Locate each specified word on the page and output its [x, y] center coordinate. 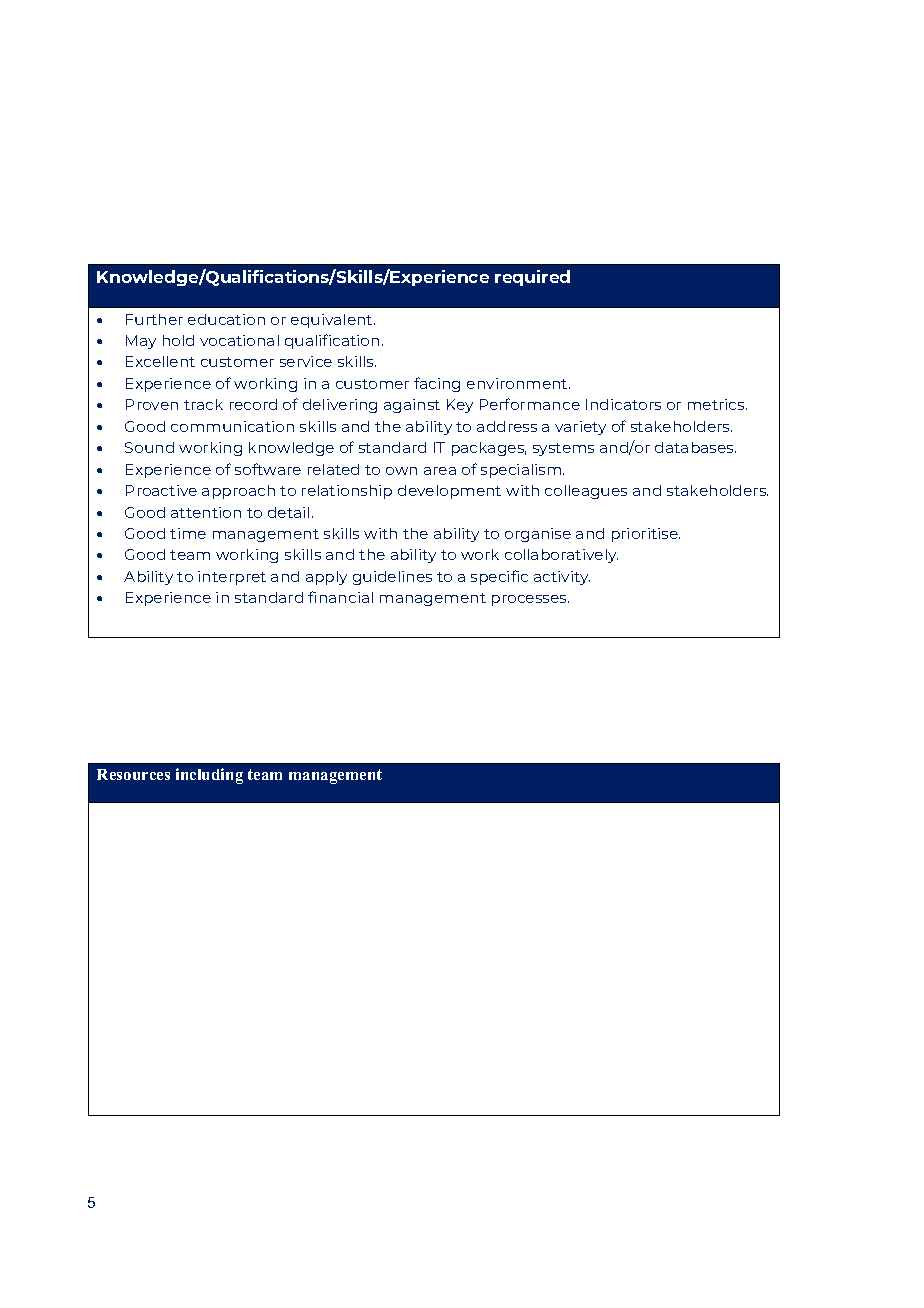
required [532, 278]
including [209, 776]
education [226, 319]
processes [530, 600]
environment [518, 383]
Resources [133, 774]
